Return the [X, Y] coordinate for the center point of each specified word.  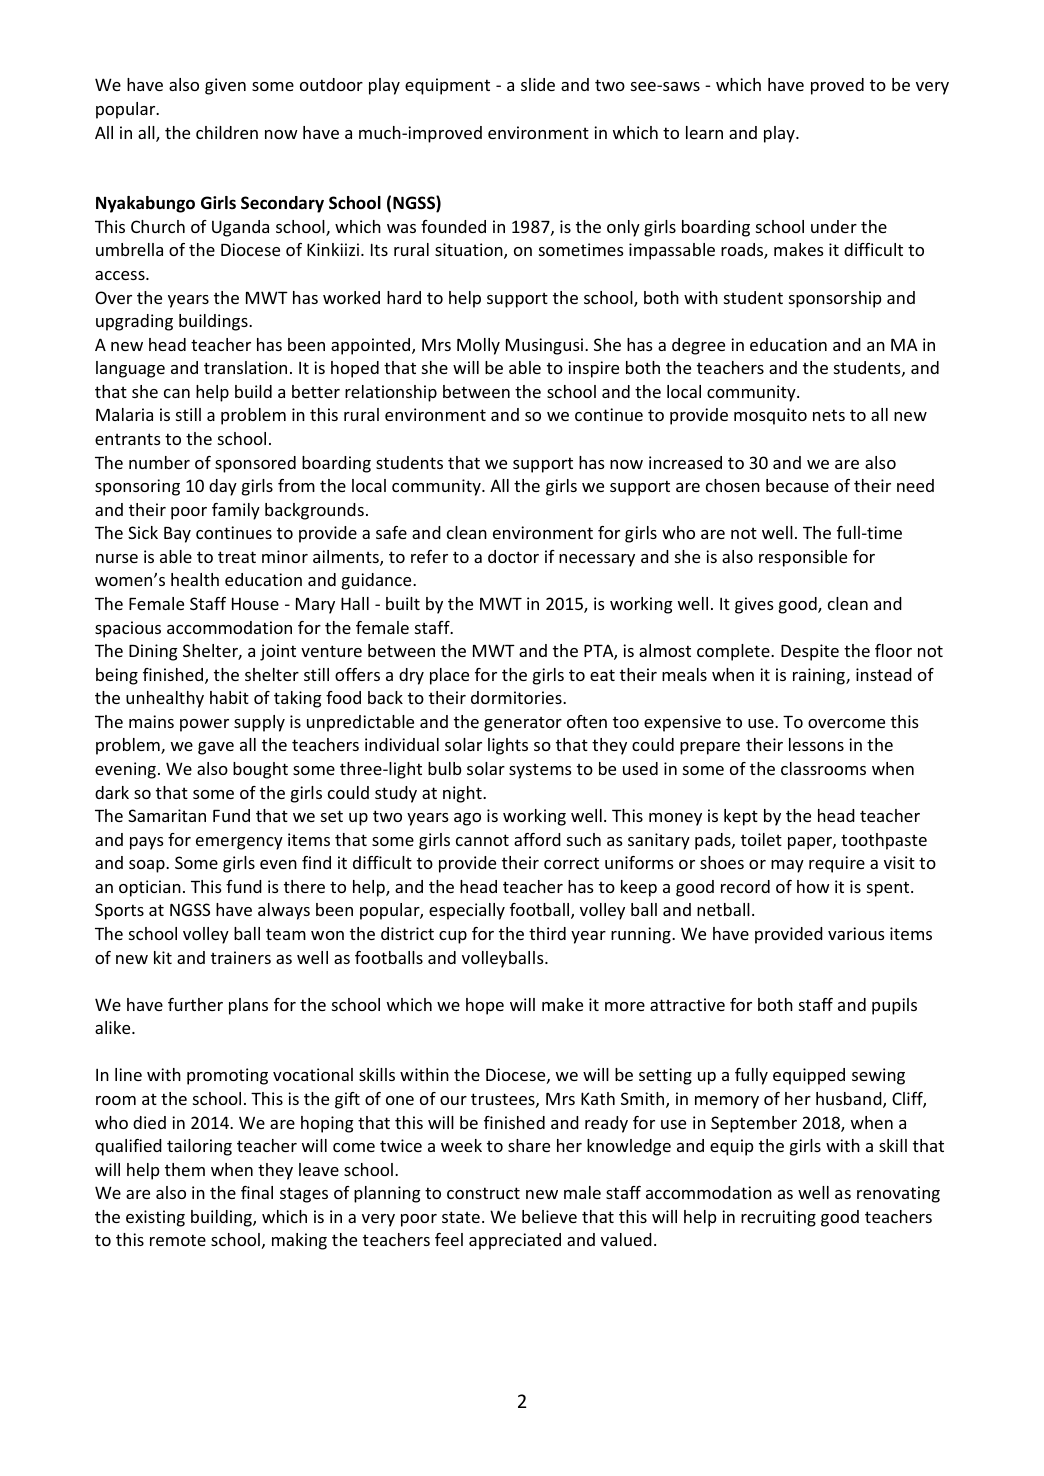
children [227, 132]
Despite [810, 652]
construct [483, 1193]
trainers [241, 957]
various [856, 933]
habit [229, 697]
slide [538, 84]
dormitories [517, 697]
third [547, 933]
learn [704, 132]
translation [245, 367]
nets [829, 415]
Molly [478, 346]
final [257, 1192]
